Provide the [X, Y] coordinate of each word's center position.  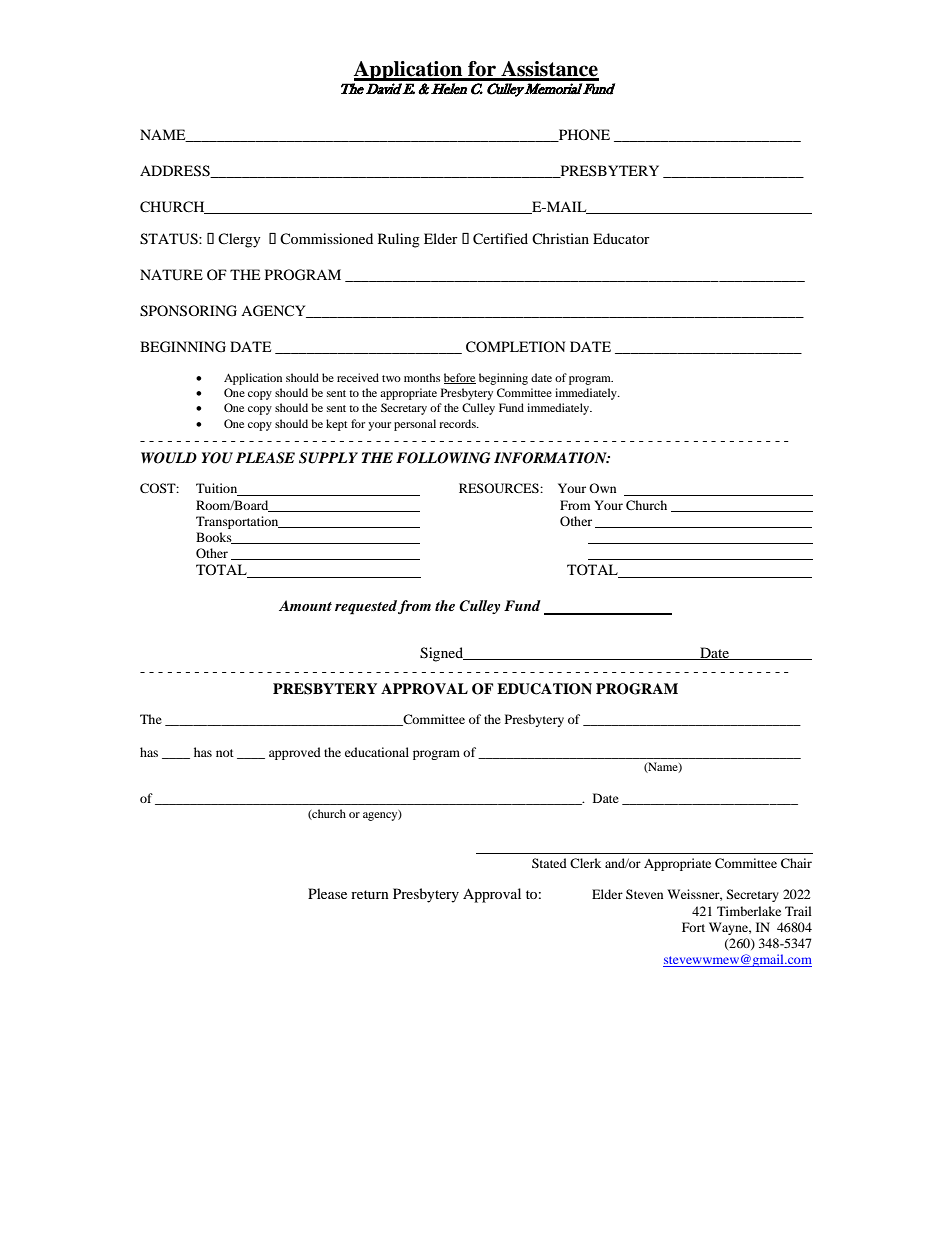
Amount [305, 605]
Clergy [239, 240]
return [370, 894]
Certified [500, 239]
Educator [621, 238]
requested [366, 607]
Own [602, 488]
